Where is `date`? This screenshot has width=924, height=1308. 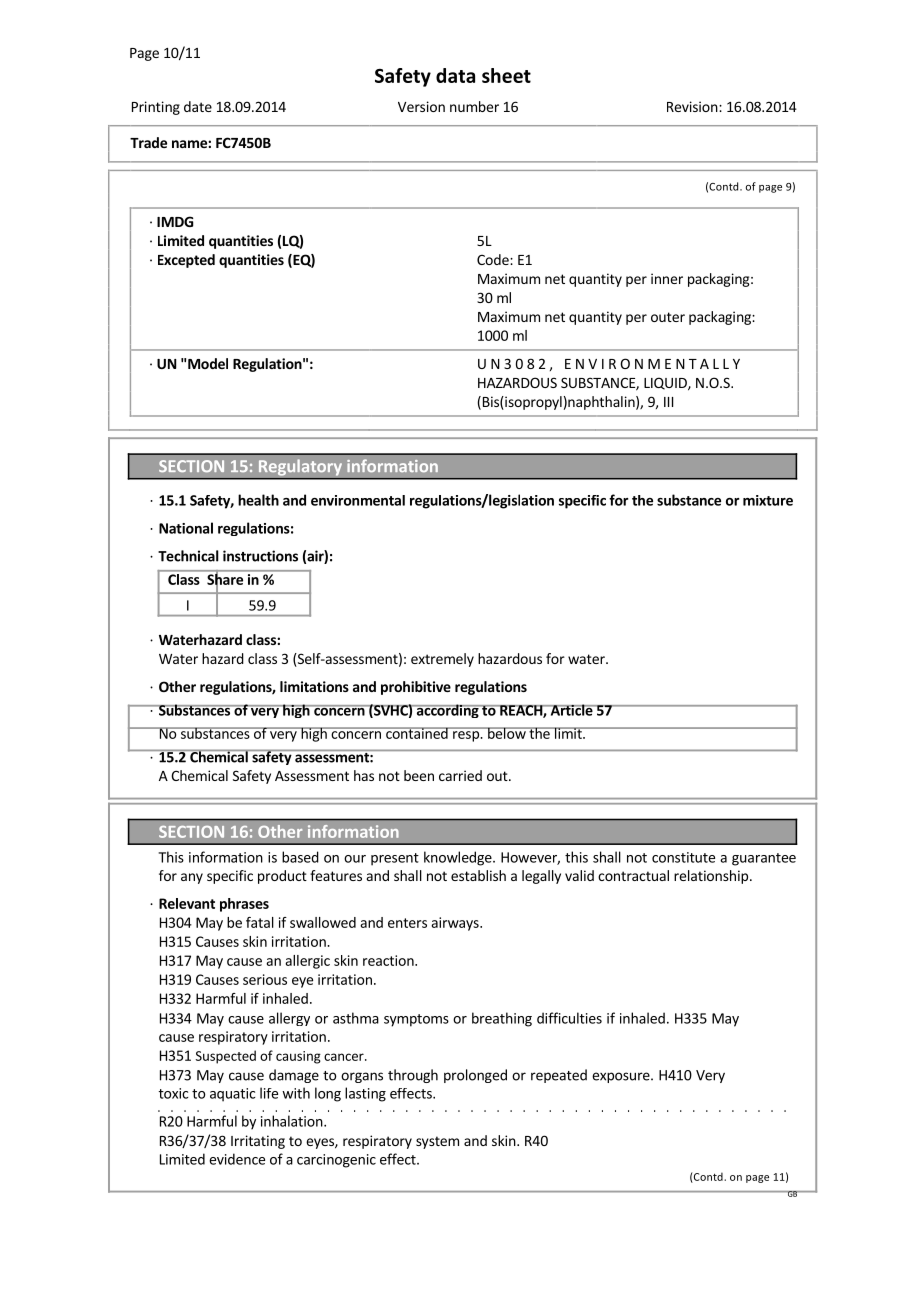 date is located at coordinates (198, 106).
